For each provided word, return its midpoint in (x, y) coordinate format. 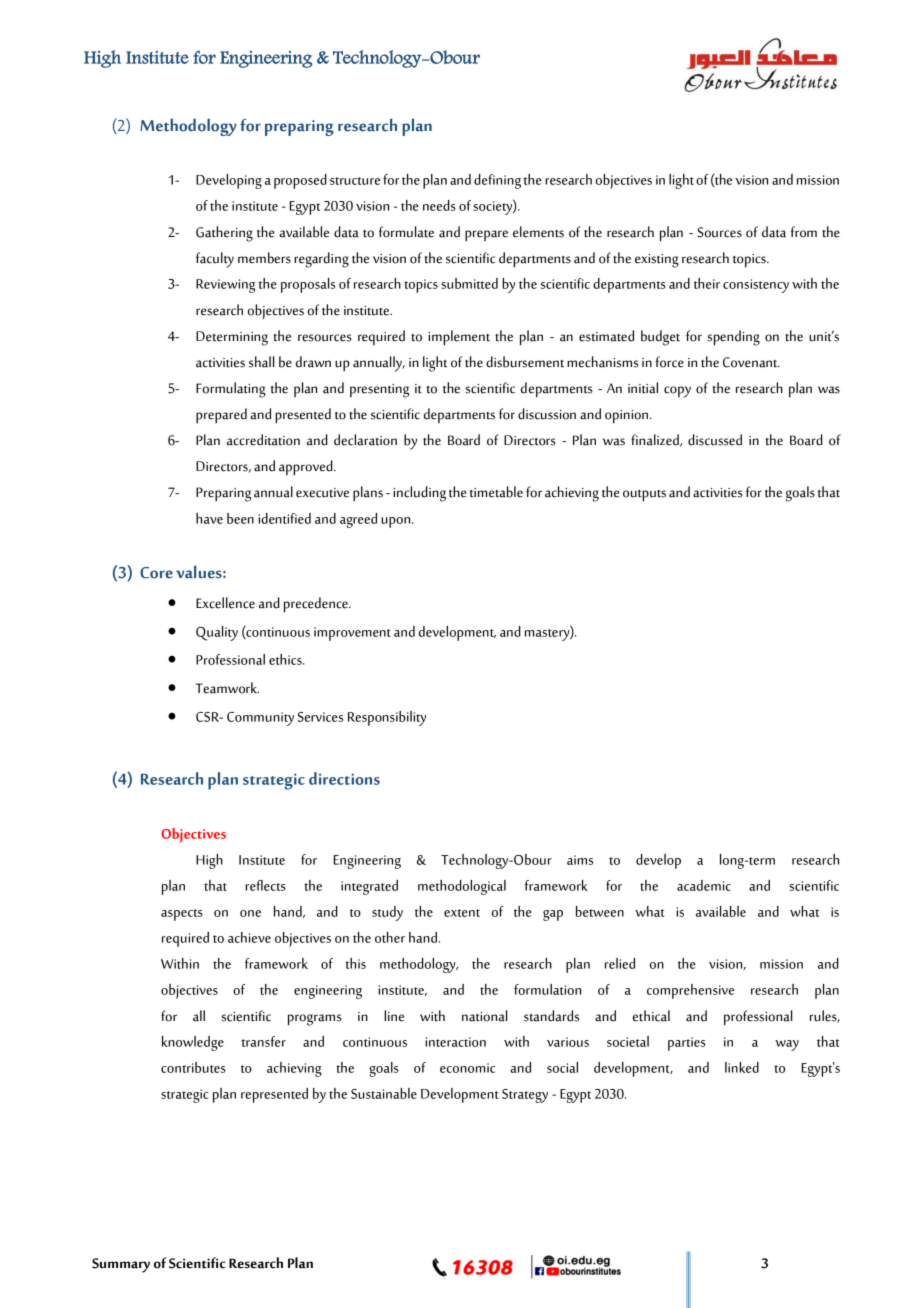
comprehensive (690, 991)
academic (704, 885)
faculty (215, 260)
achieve (249, 937)
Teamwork (227, 688)
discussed (715, 440)
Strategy (525, 1096)
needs (439, 205)
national (484, 1016)
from (804, 232)
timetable (496, 492)
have (209, 518)
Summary (121, 1265)
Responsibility (387, 718)
